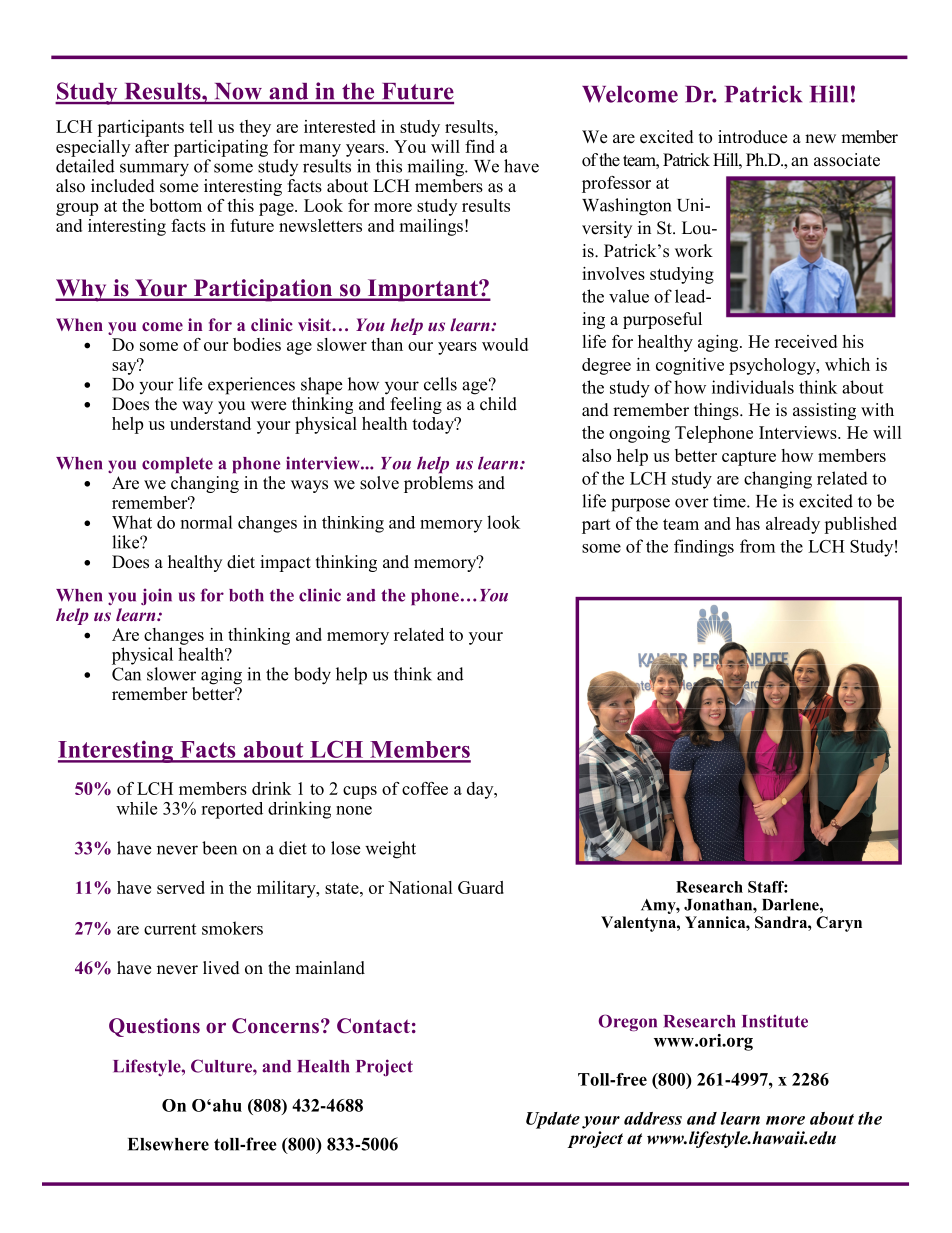 The height and width of the document is (1233, 952). I want to click on body, so click(312, 676).
